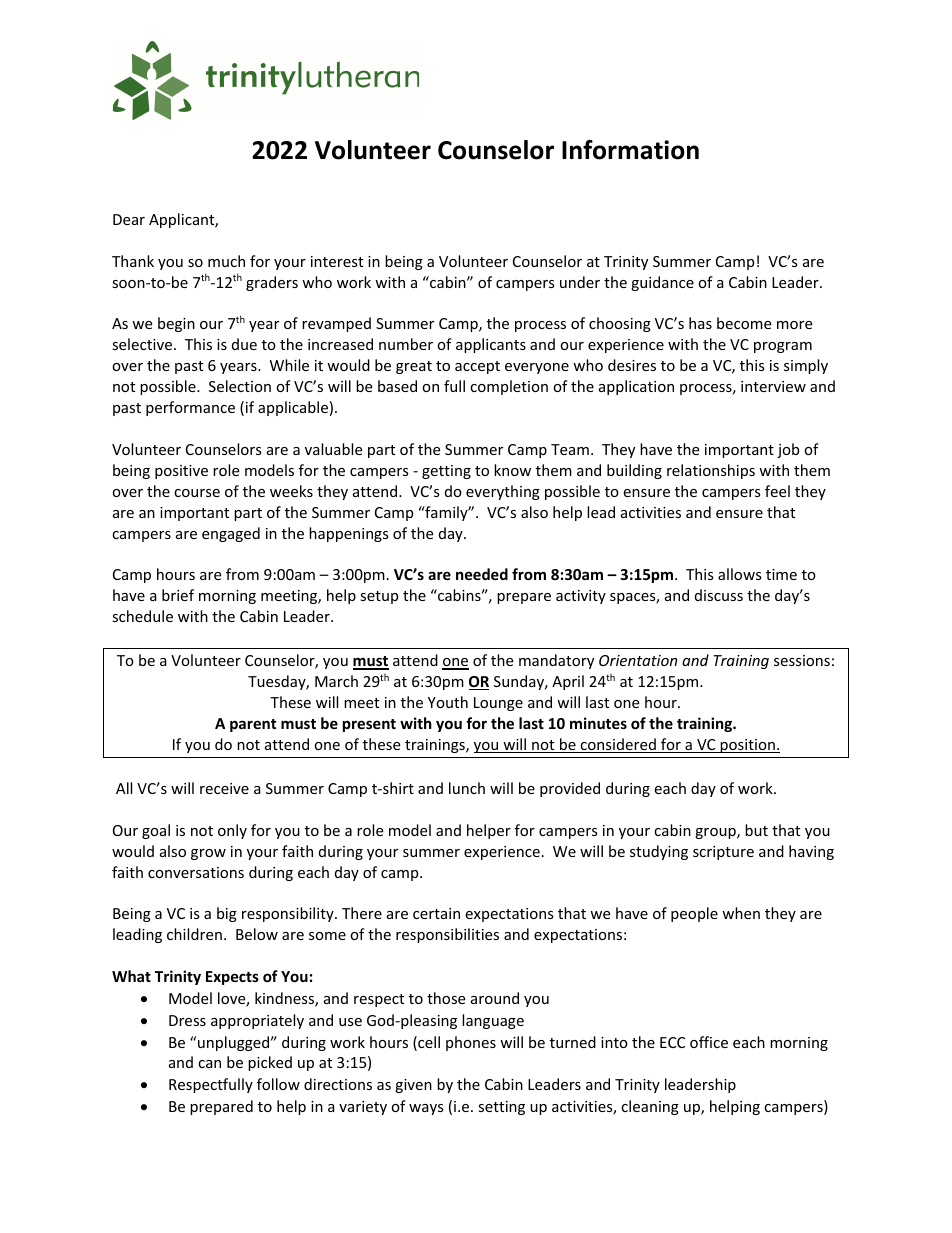 This page has width=952, height=1233. I want to click on getting, so click(446, 472).
